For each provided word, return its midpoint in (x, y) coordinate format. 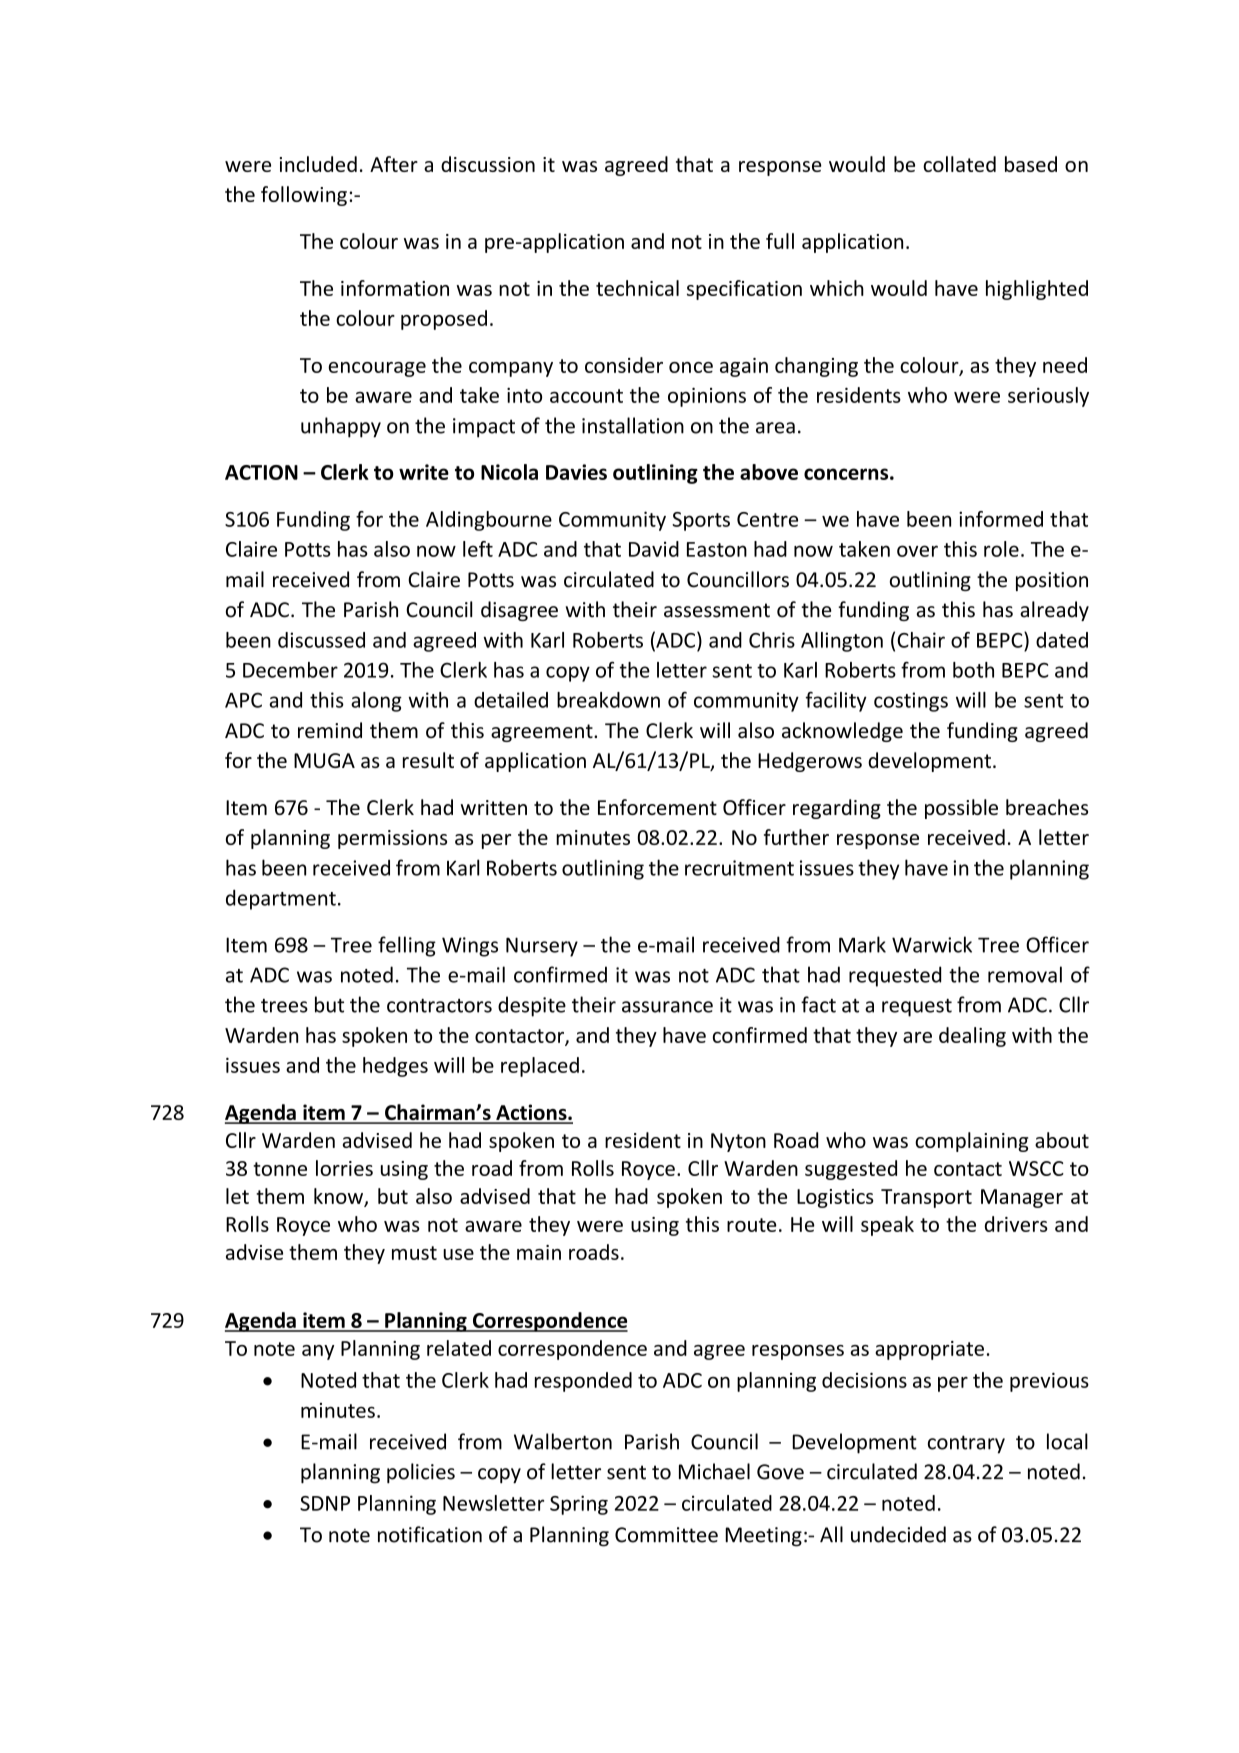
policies (421, 1473)
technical (637, 288)
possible (961, 809)
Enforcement (657, 807)
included (318, 164)
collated (959, 164)
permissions (392, 839)
